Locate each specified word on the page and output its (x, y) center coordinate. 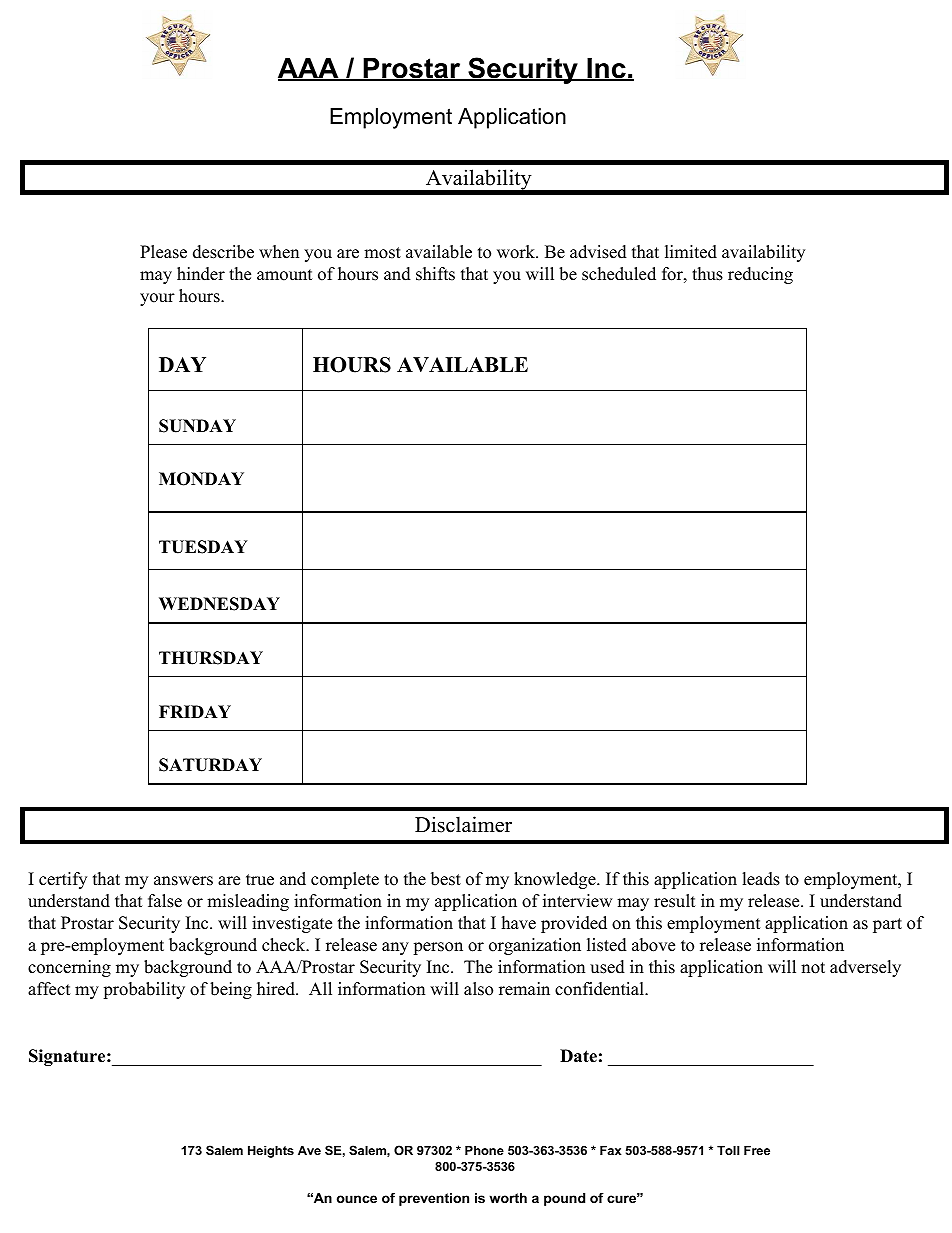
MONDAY (201, 479)
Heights (271, 1151)
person (438, 948)
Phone (484, 1150)
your (157, 299)
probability (144, 990)
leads (761, 879)
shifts (435, 274)
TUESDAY (203, 547)
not (813, 968)
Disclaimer (463, 824)
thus (707, 274)
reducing (760, 275)
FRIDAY (195, 711)
